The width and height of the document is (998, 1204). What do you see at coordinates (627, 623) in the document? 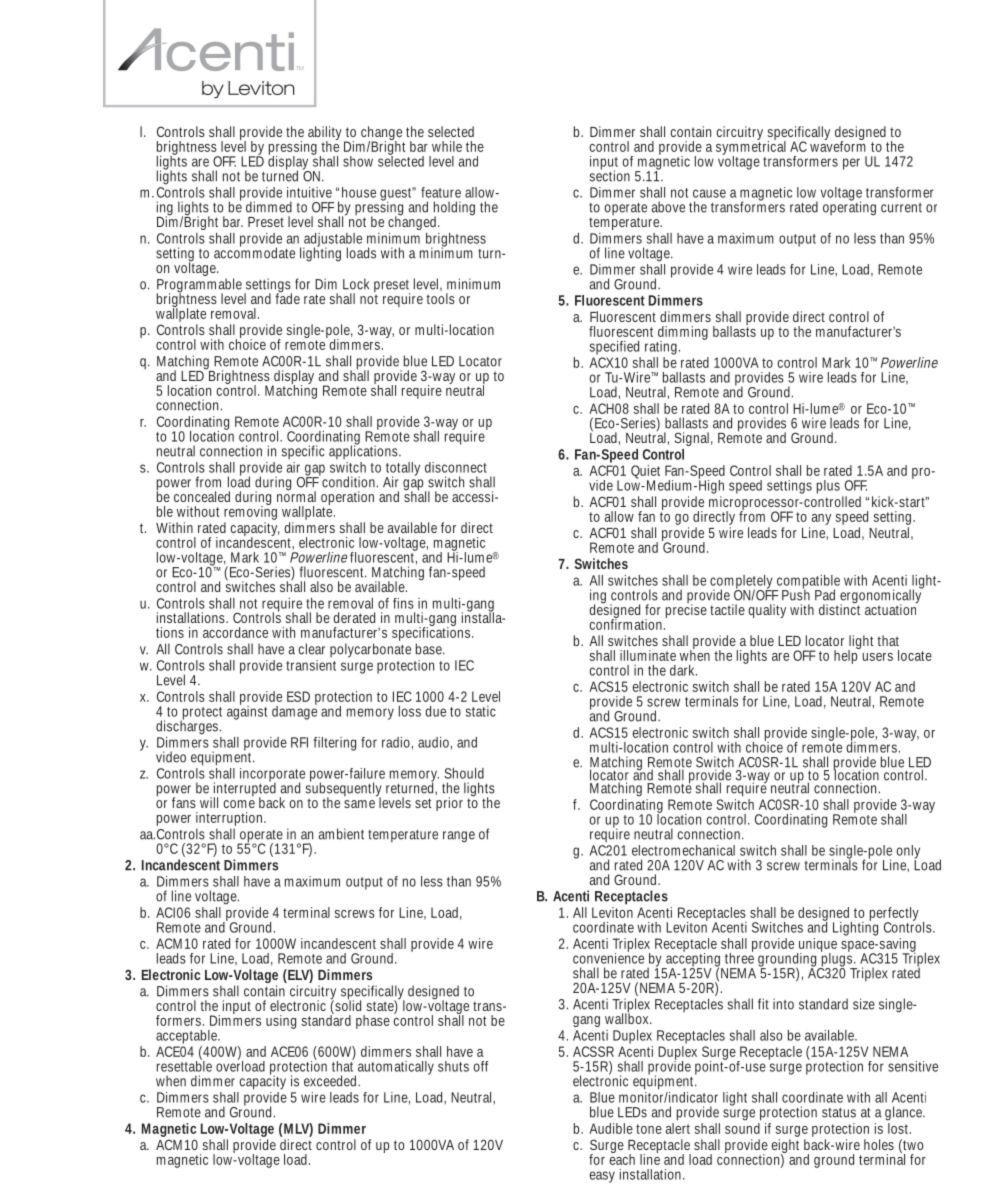
I see `confirmation` at bounding box center [627, 623].
